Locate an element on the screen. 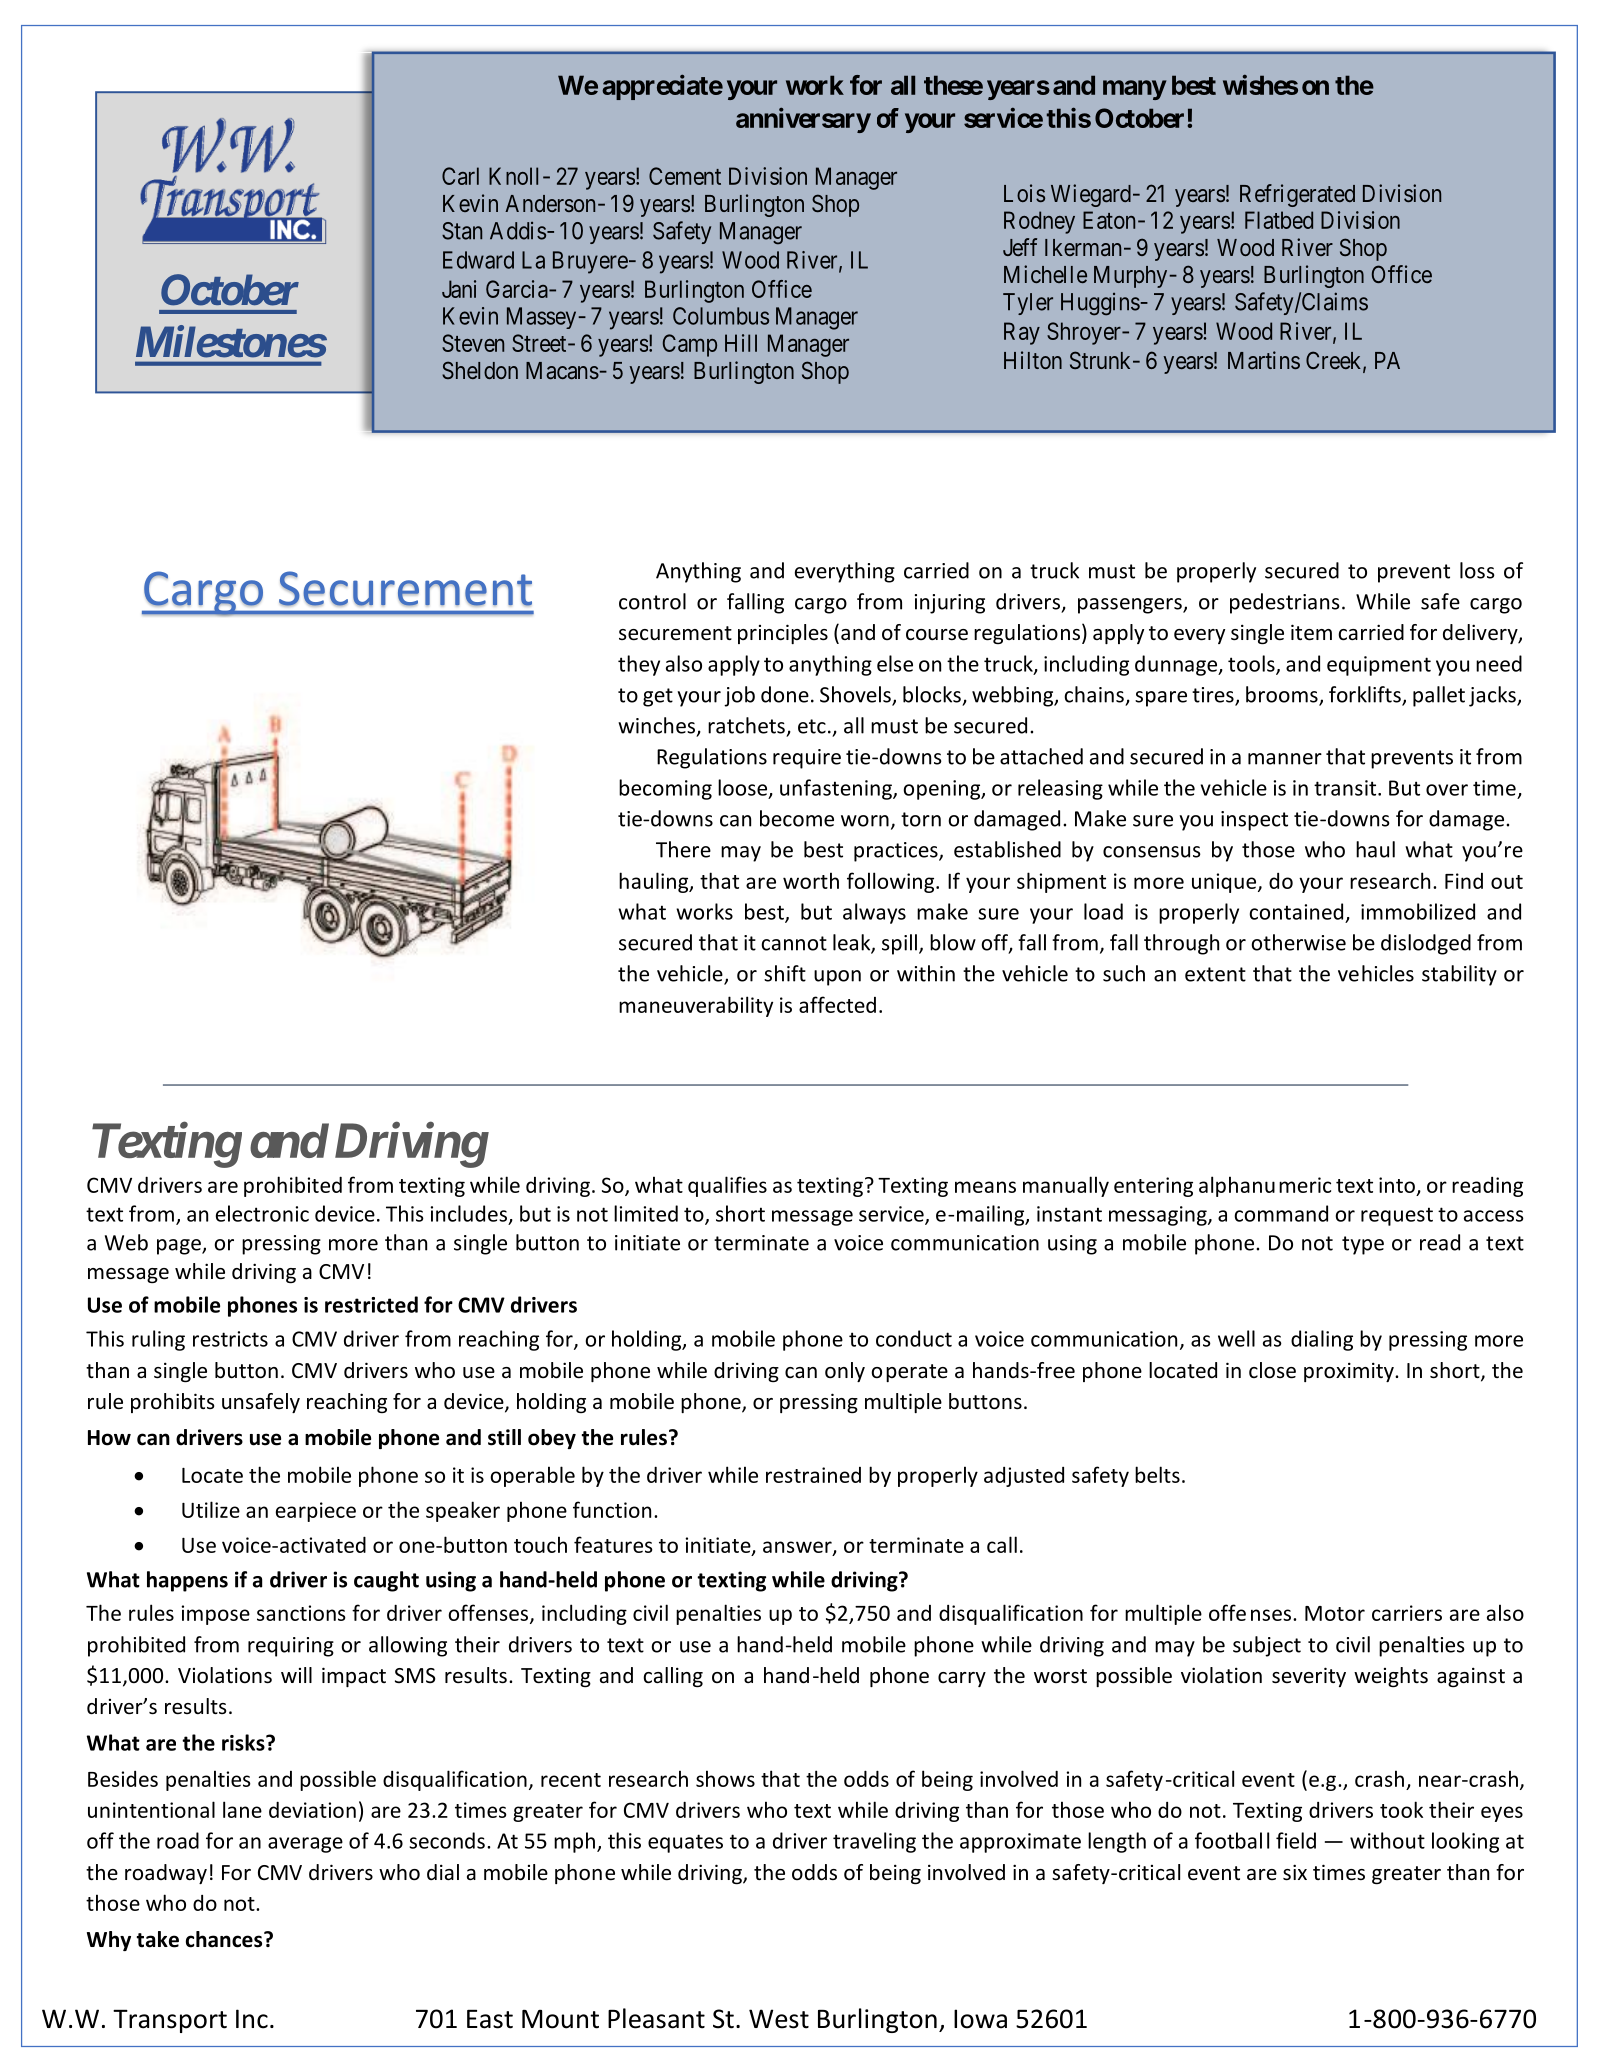  require is located at coordinates (807, 759).
